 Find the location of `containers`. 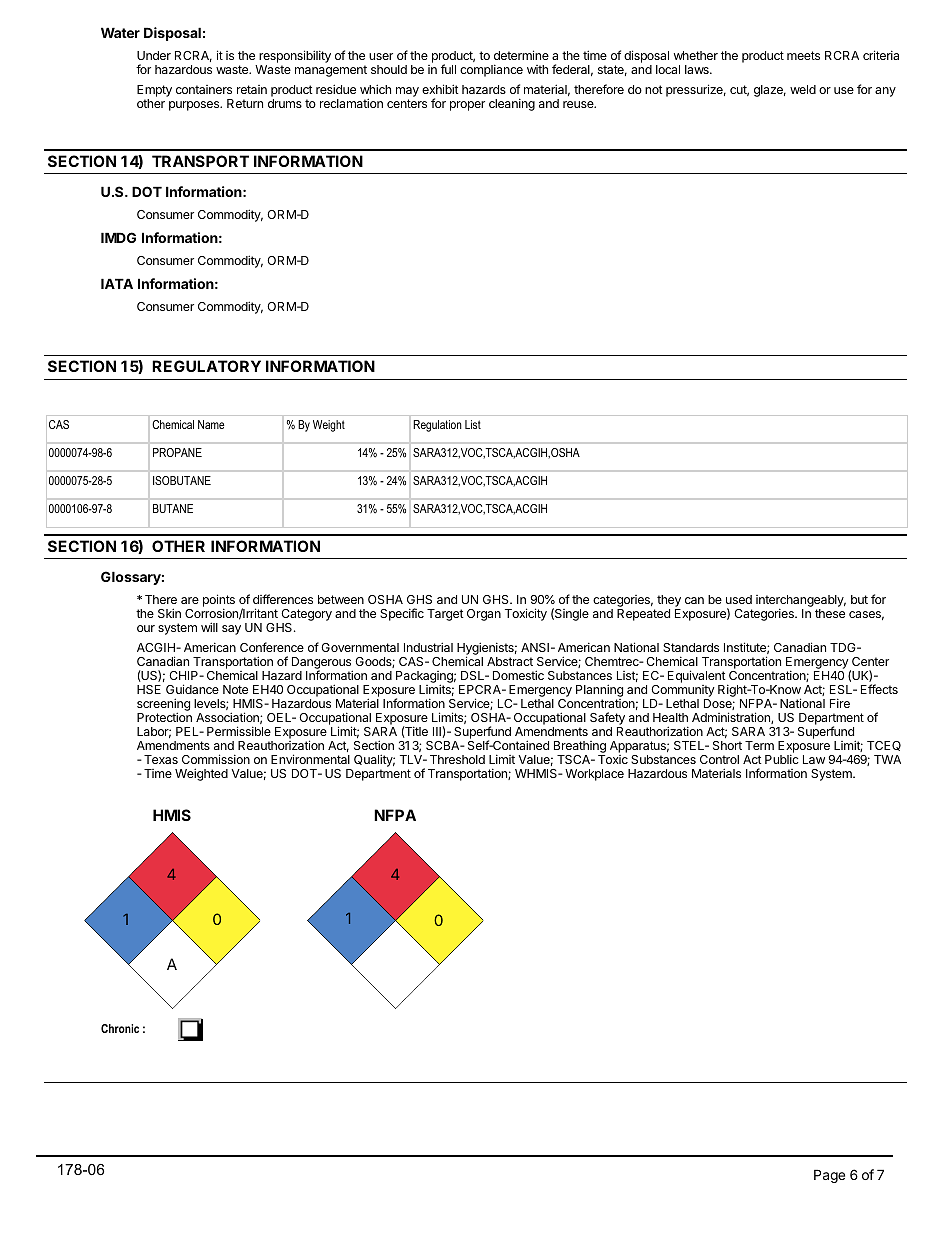

containers is located at coordinates (204, 89).
